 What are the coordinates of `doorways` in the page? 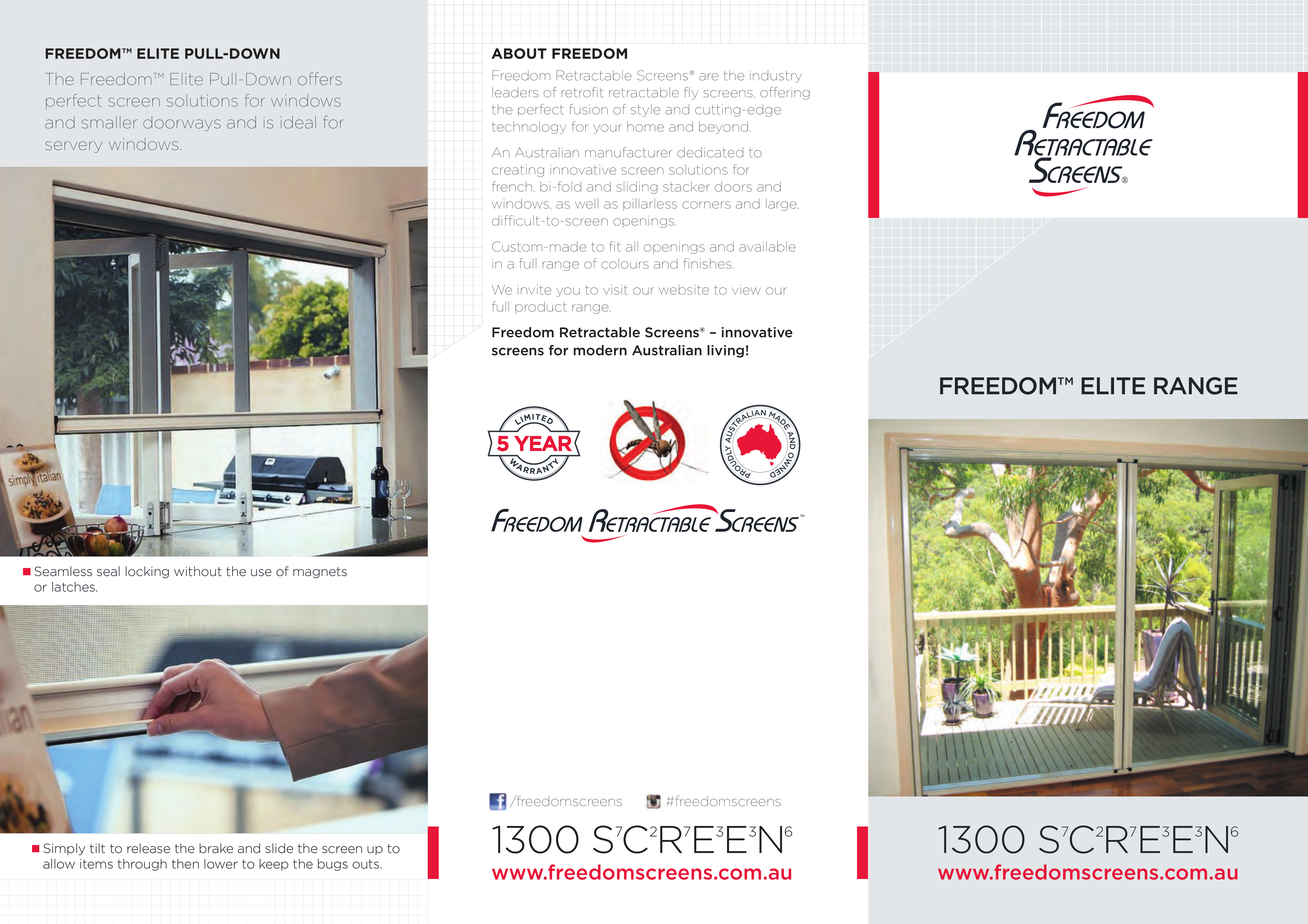 It's located at (182, 123).
